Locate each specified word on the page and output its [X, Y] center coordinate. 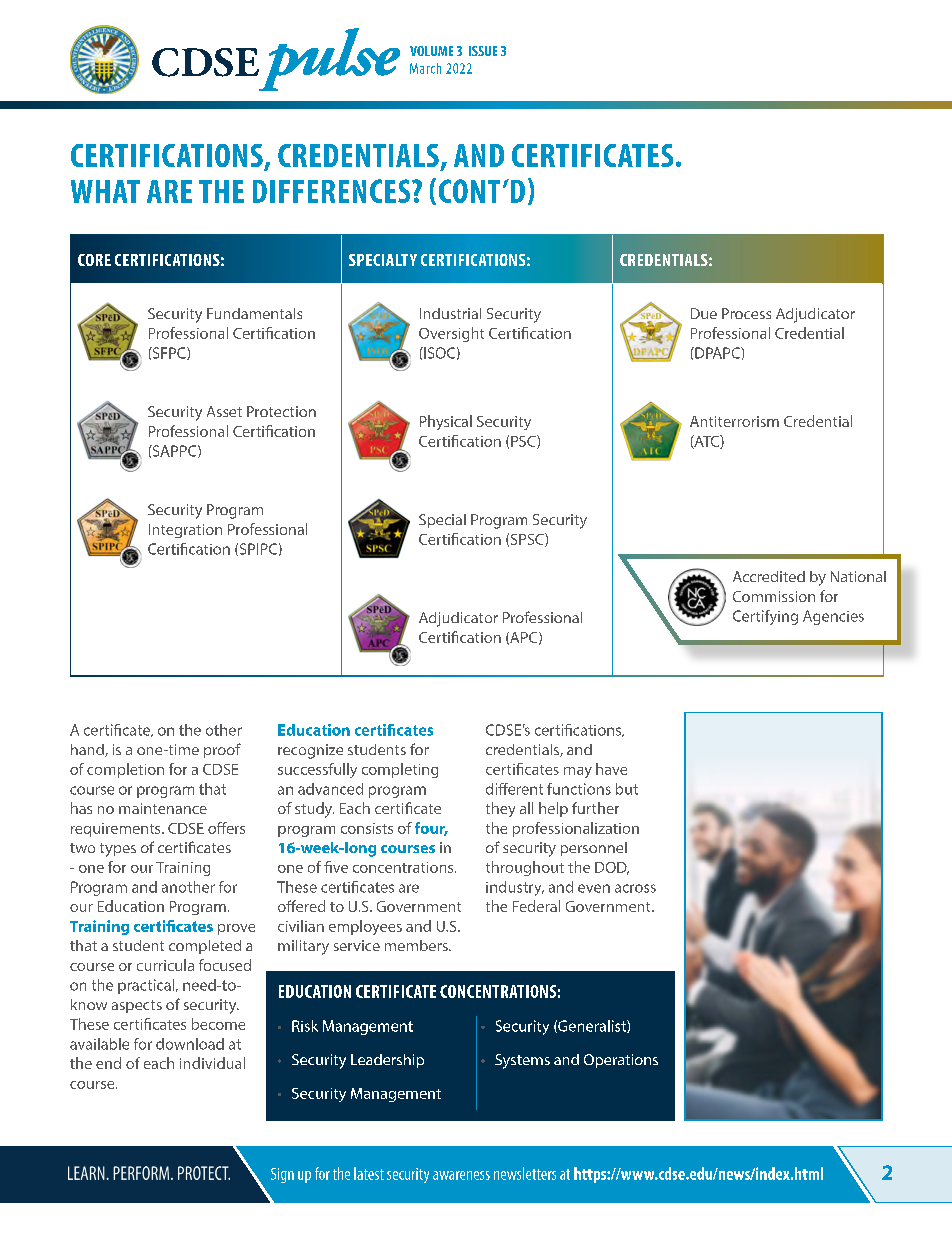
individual [212, 1063]
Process [746, 313]
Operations [621, 1061]
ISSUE [483, 51]
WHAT [105, 191]
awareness [461, 1175]
